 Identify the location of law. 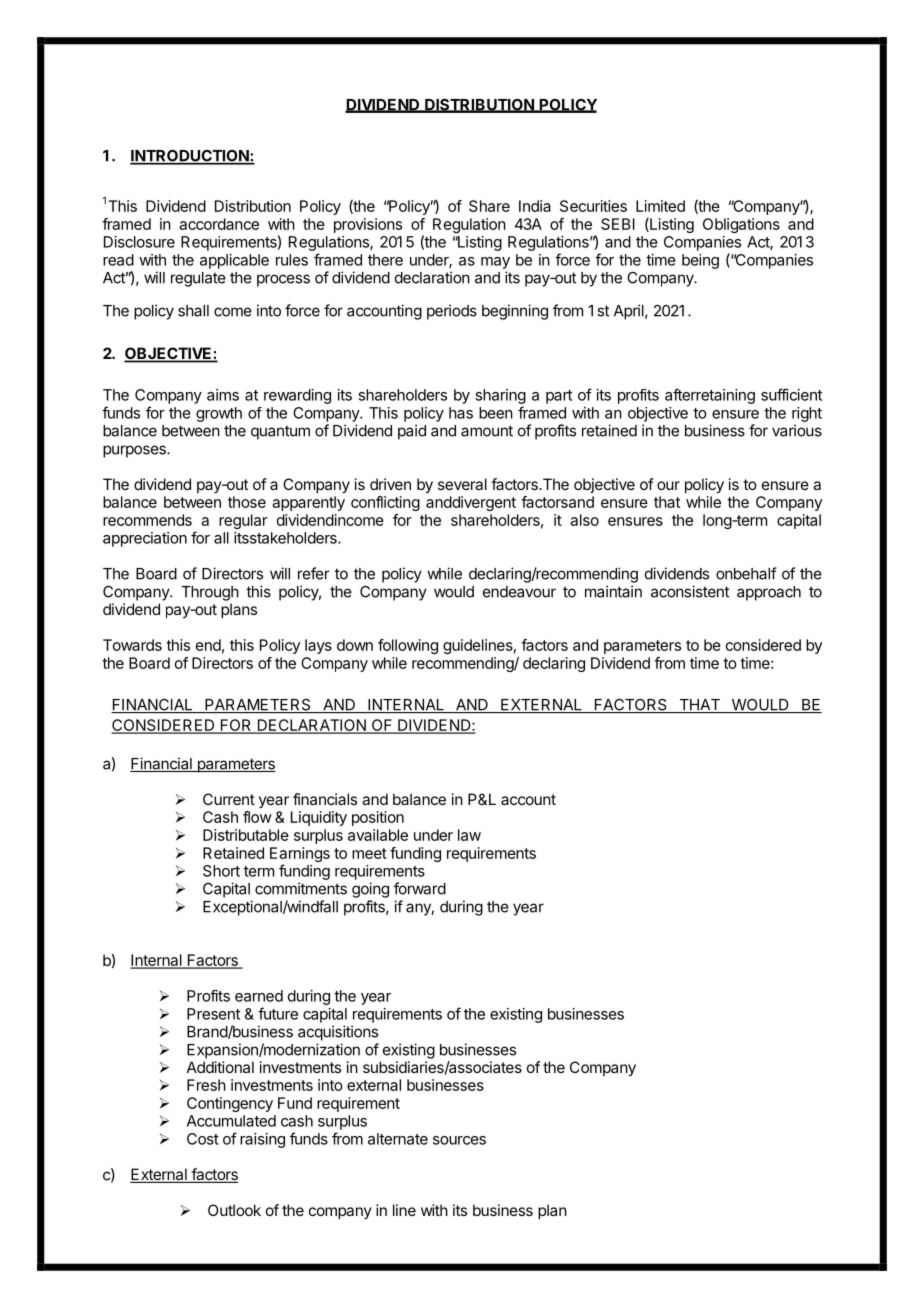
(469, 835).
